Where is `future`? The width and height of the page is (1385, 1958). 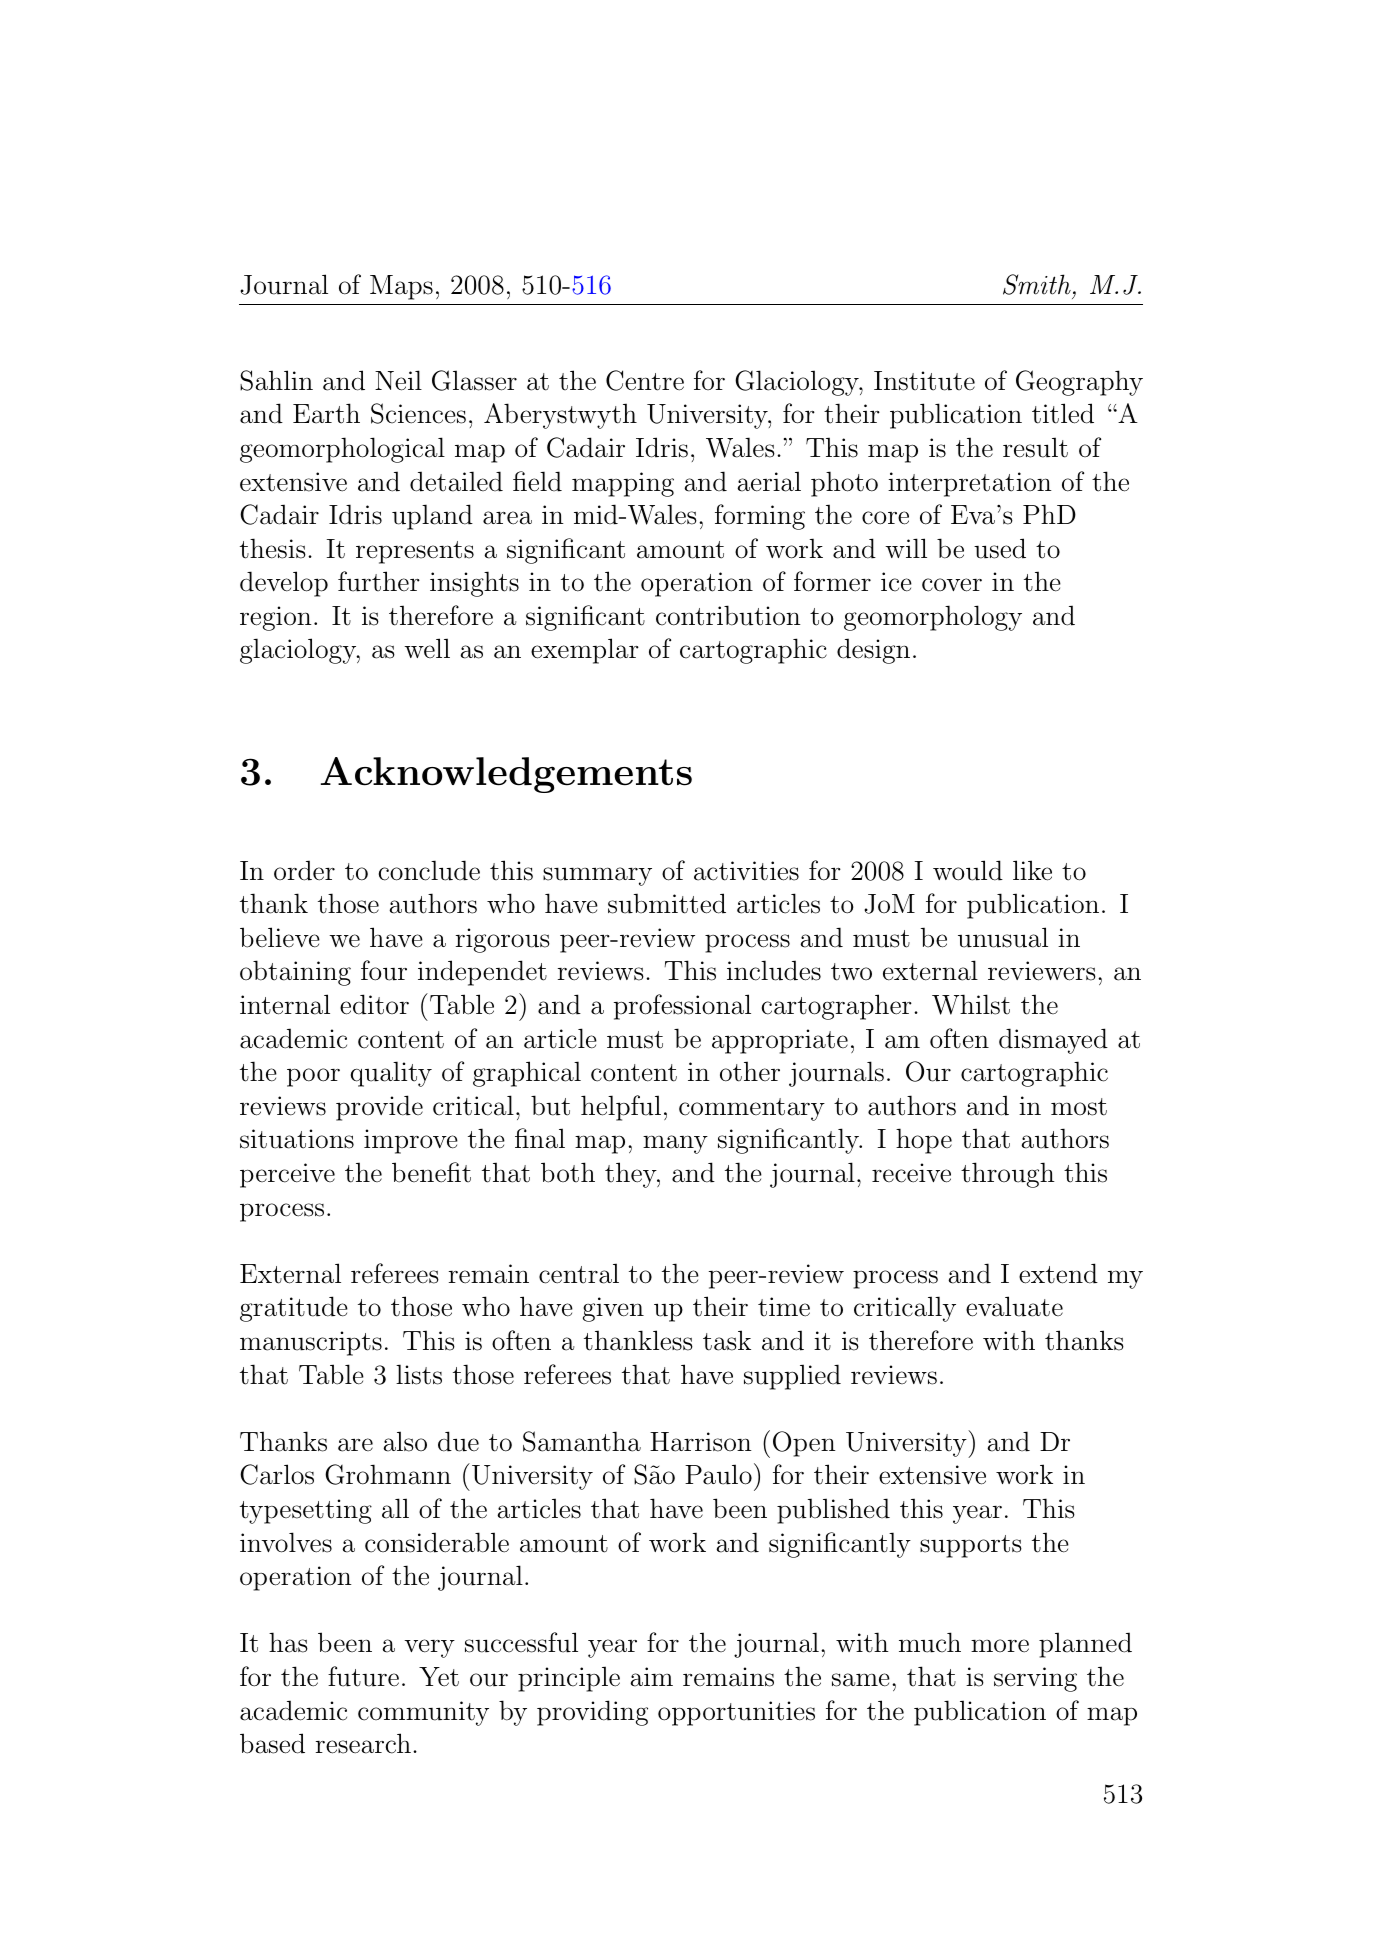
future is located at coordinates (363, 1676).
